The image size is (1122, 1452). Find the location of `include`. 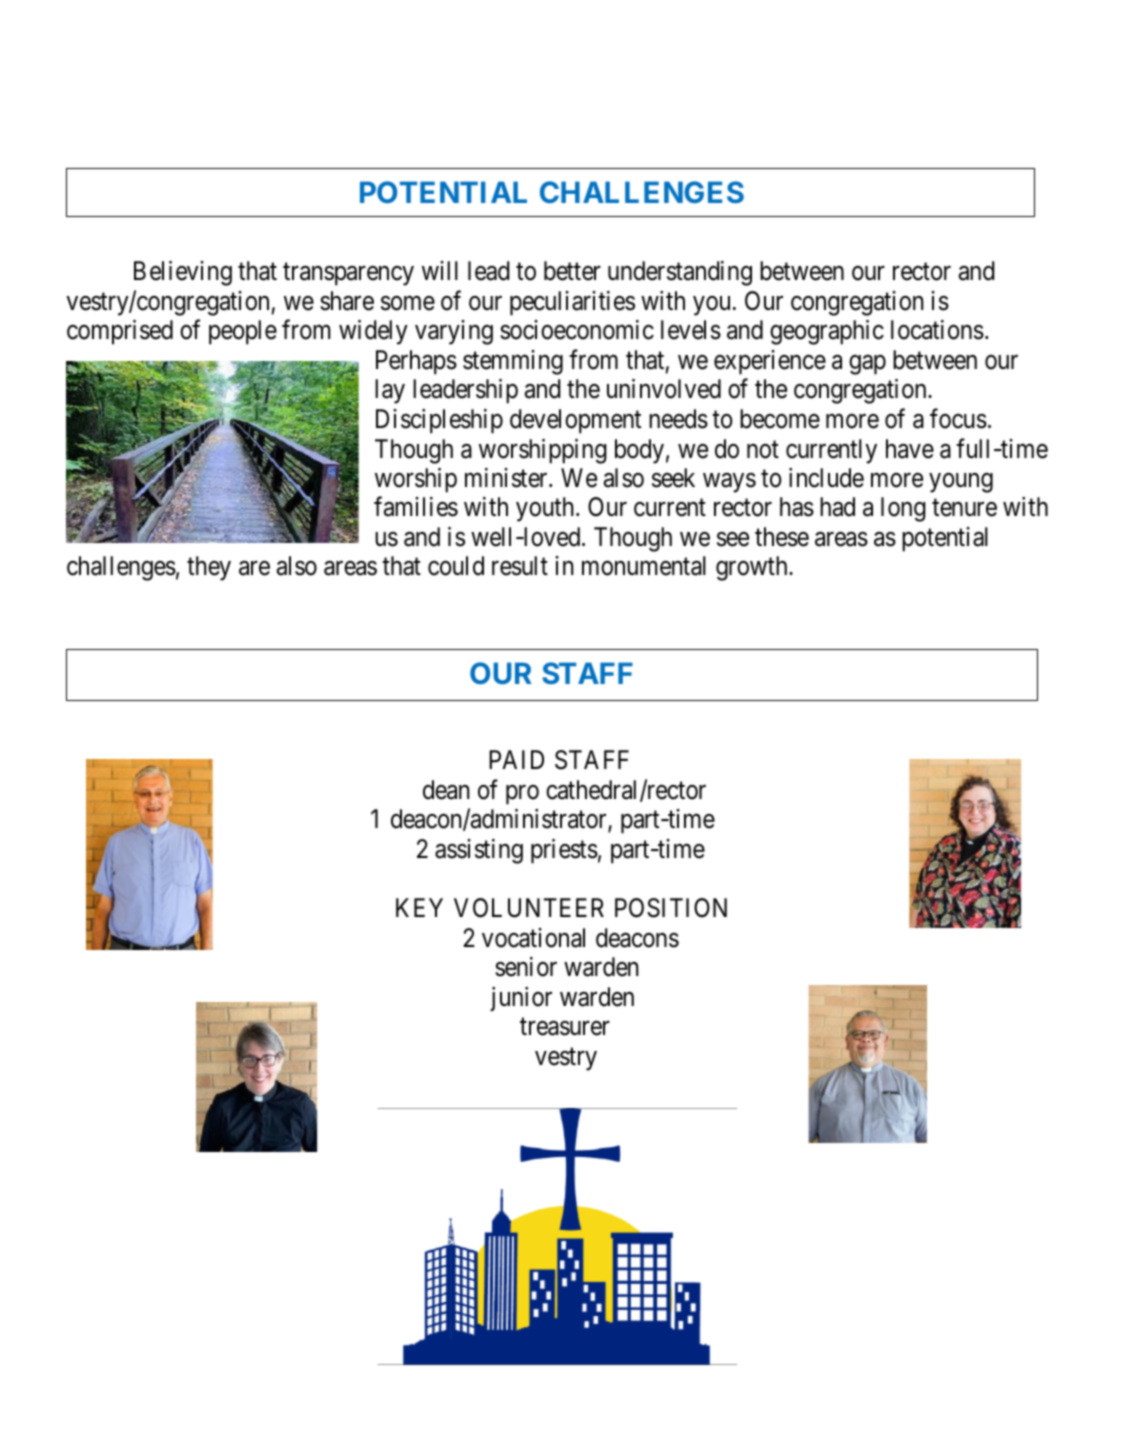

include is located at coordinates (826, 478).
